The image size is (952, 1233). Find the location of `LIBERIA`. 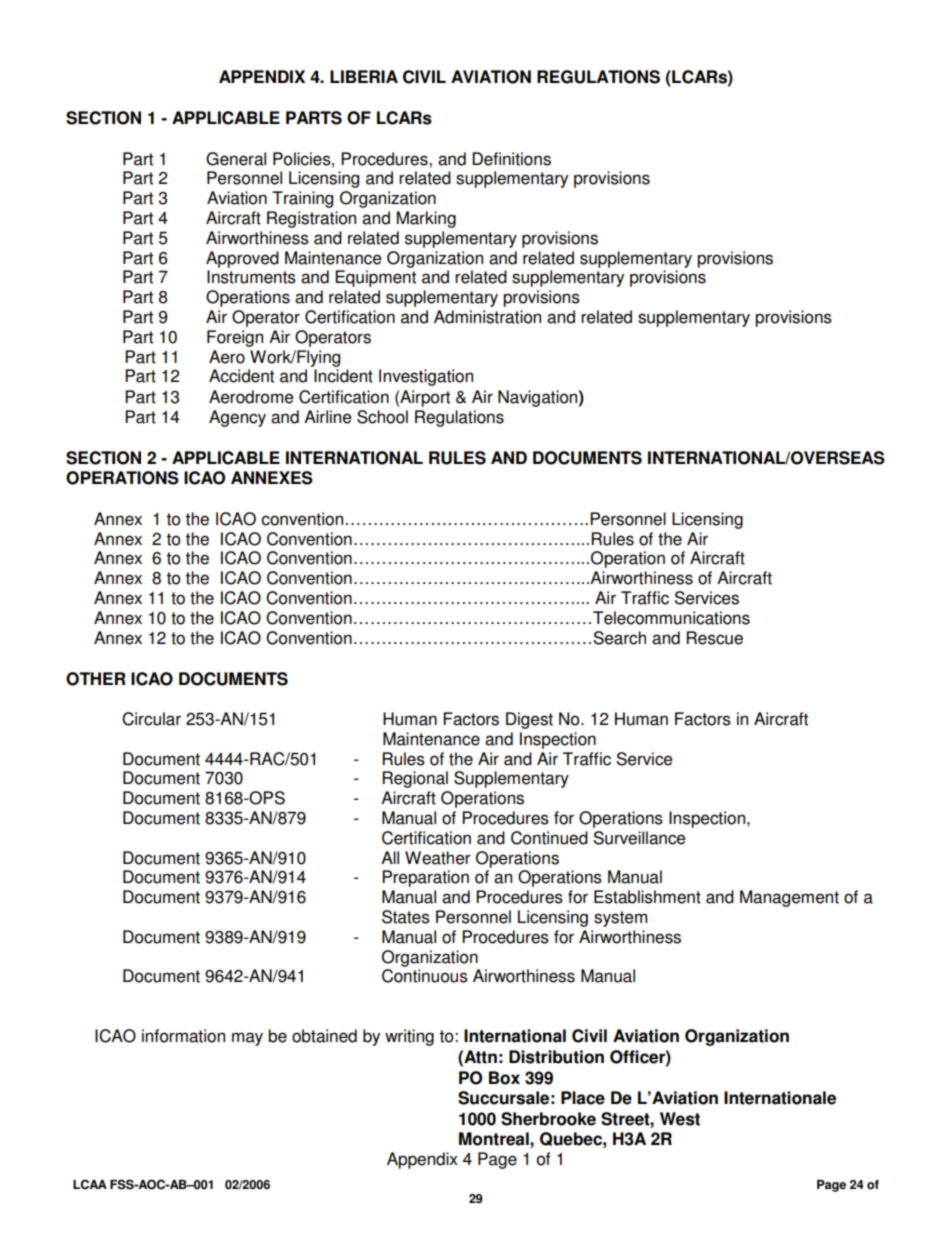

LIBERIA is located at coordinates (364, 76).
